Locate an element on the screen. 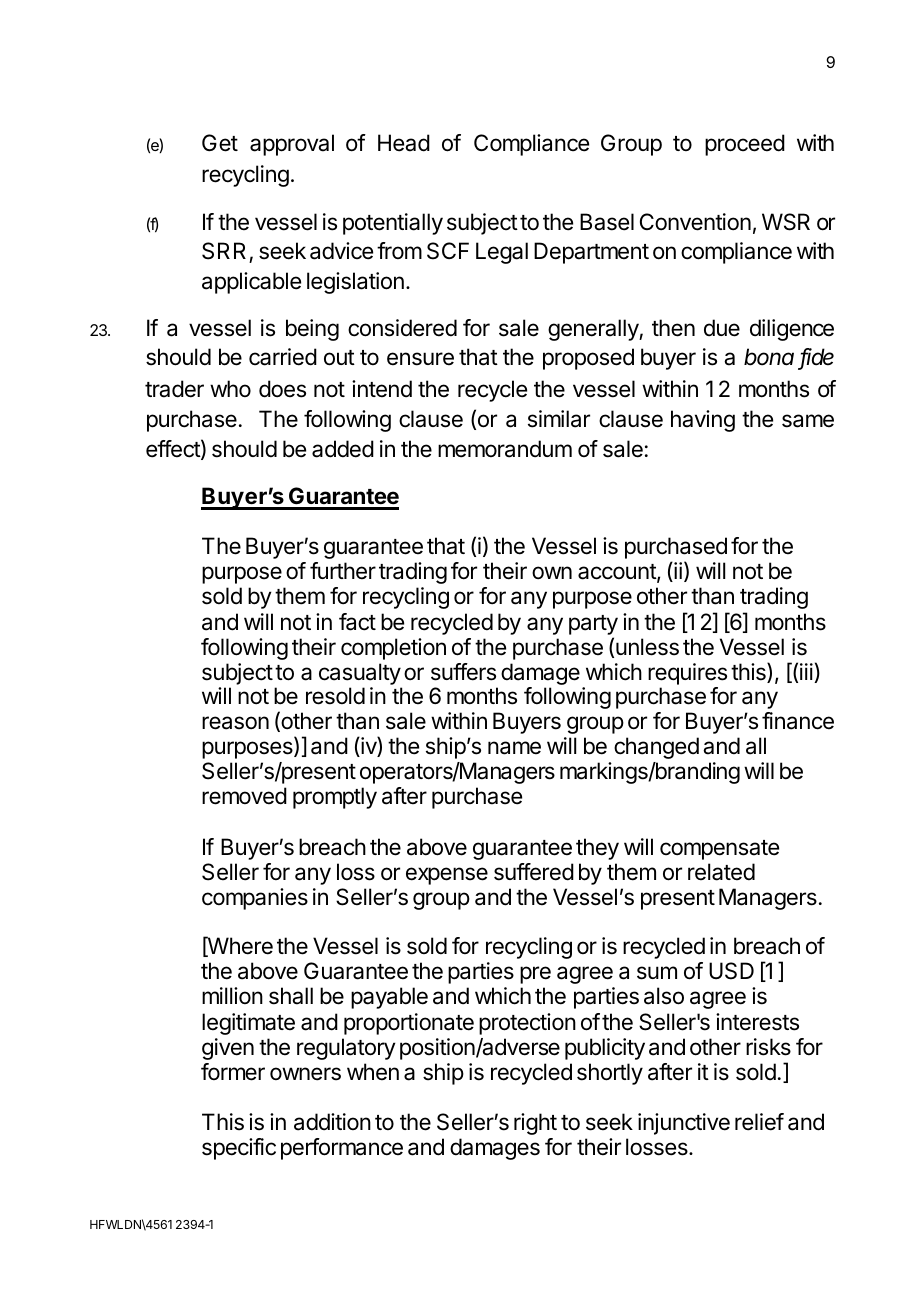 This screenshot has width=924, height=1308. Head is located at coordinates (404, 143).
